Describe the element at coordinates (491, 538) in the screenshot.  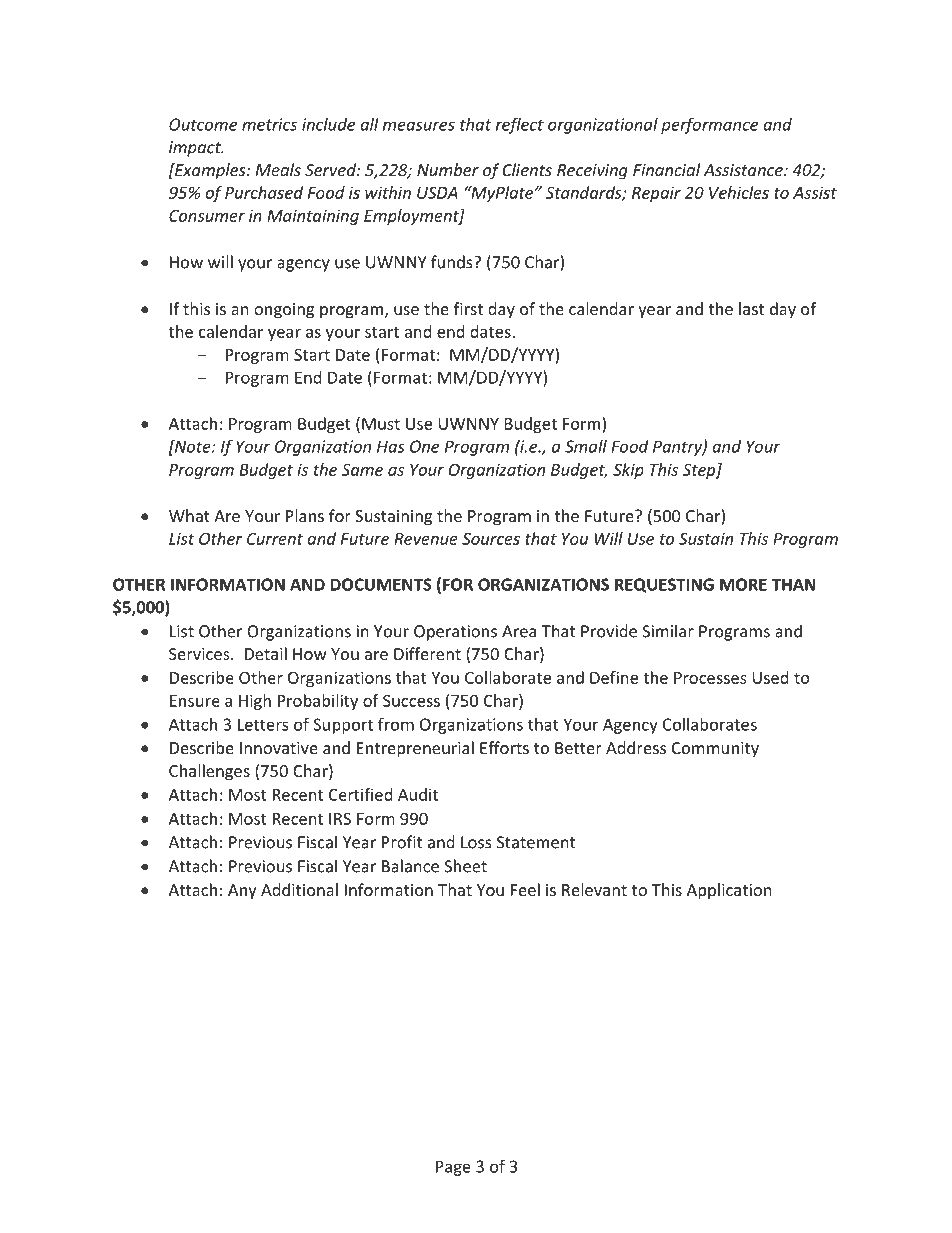
I see `Sources` at that location.
